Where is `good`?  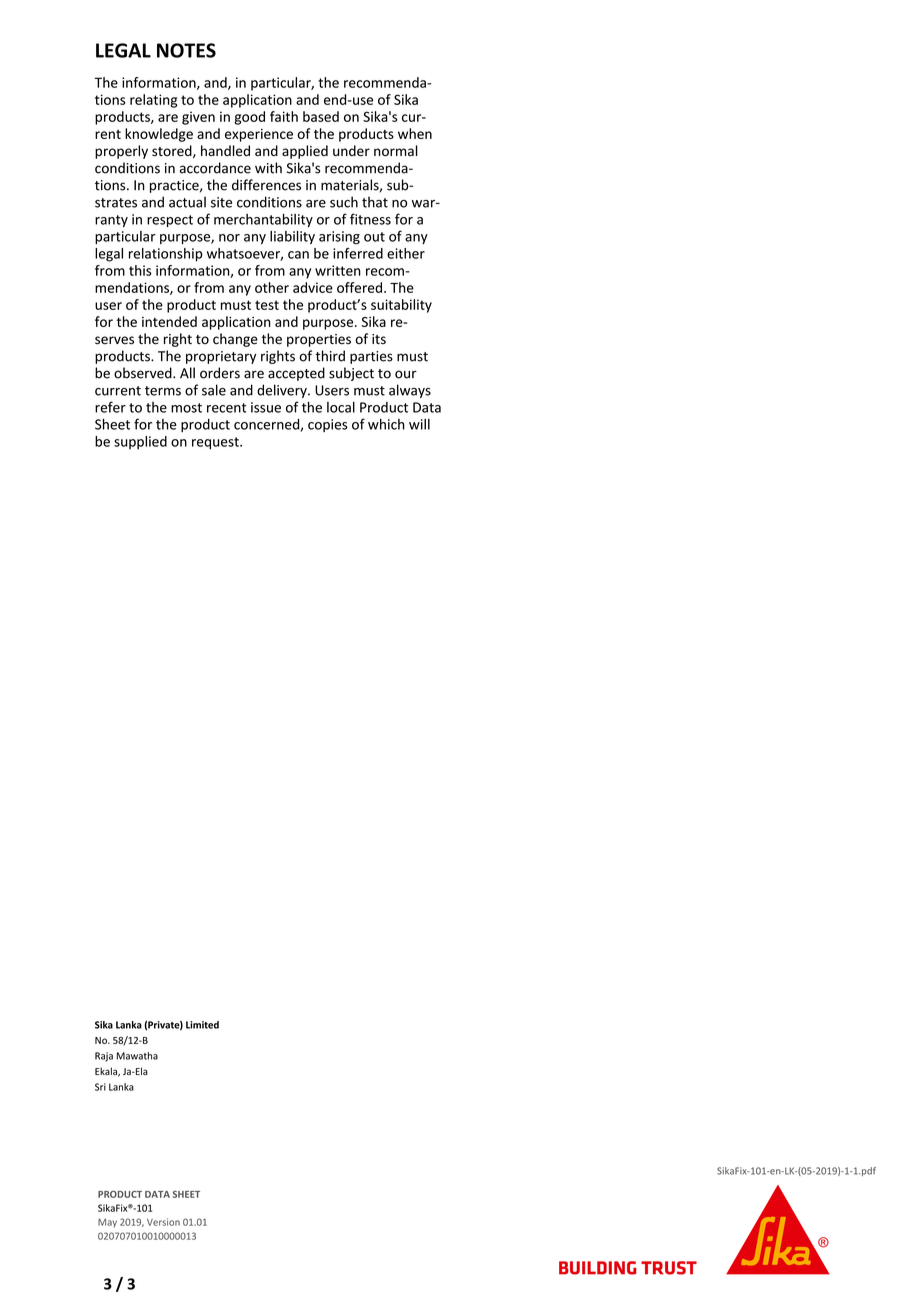
good is located at coordinates (249, 118).
